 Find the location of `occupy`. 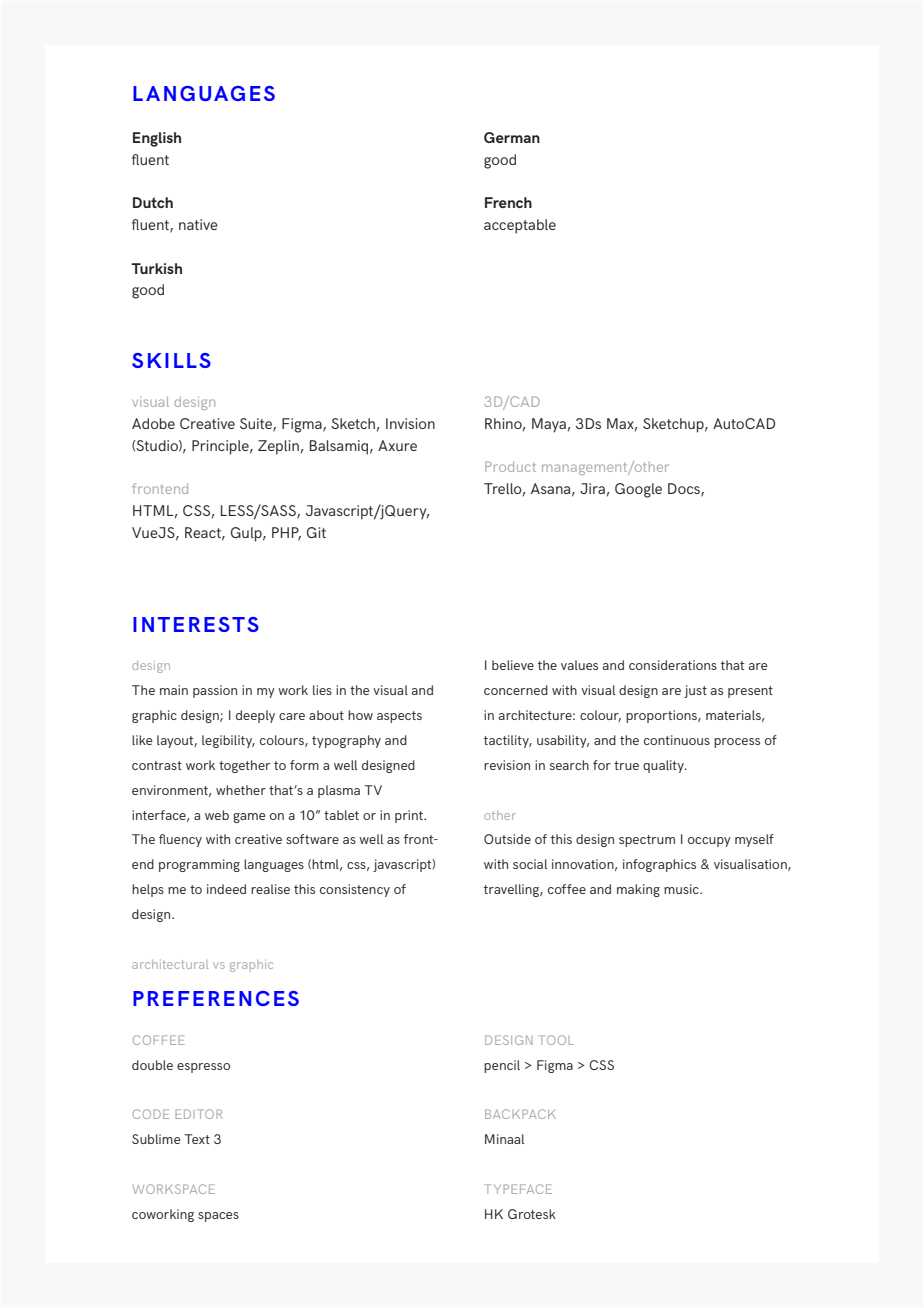

occupy is located at coordinates (709, 842).
